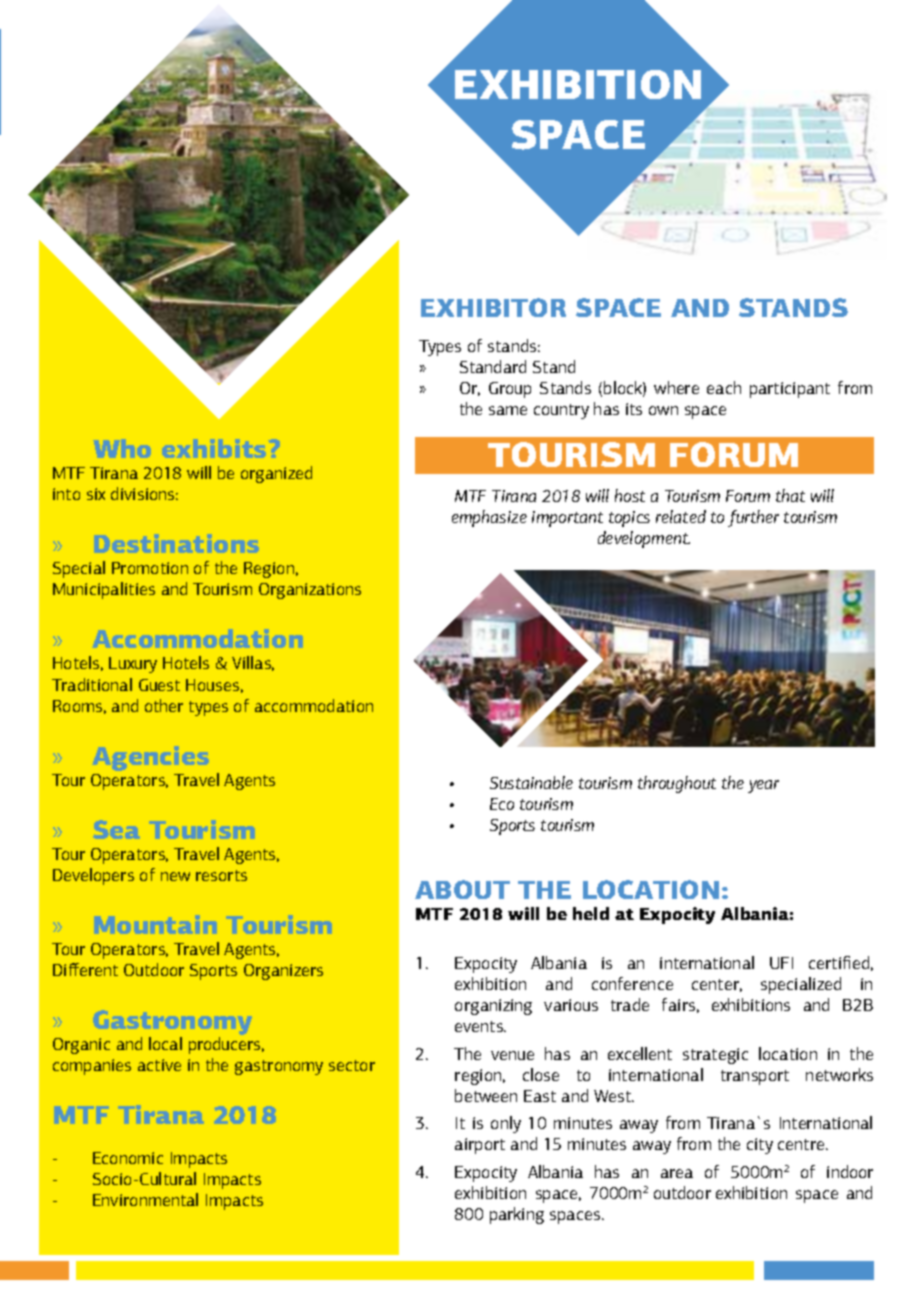 The image size is (924, 1311). I want to click on area, so click(677, 1173).
